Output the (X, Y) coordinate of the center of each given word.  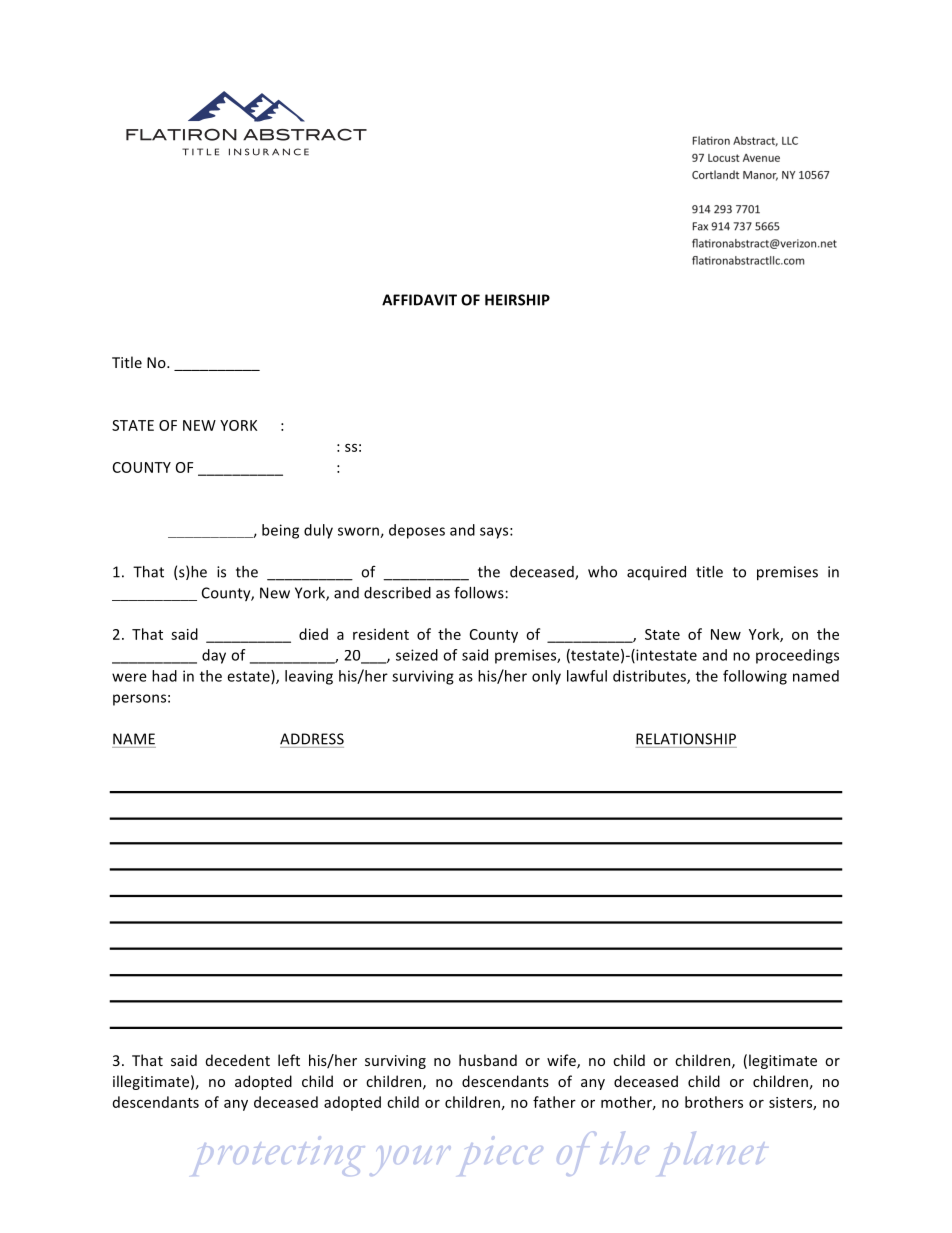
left (289, 1060)
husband (488, 1060)
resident (381, 634)
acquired (656, 573)
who (602, 572)
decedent (238, 1060)
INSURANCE (269, 152)
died (313, 634)
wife (562, 1061)
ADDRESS (312, 739)
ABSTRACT (305, 135)
